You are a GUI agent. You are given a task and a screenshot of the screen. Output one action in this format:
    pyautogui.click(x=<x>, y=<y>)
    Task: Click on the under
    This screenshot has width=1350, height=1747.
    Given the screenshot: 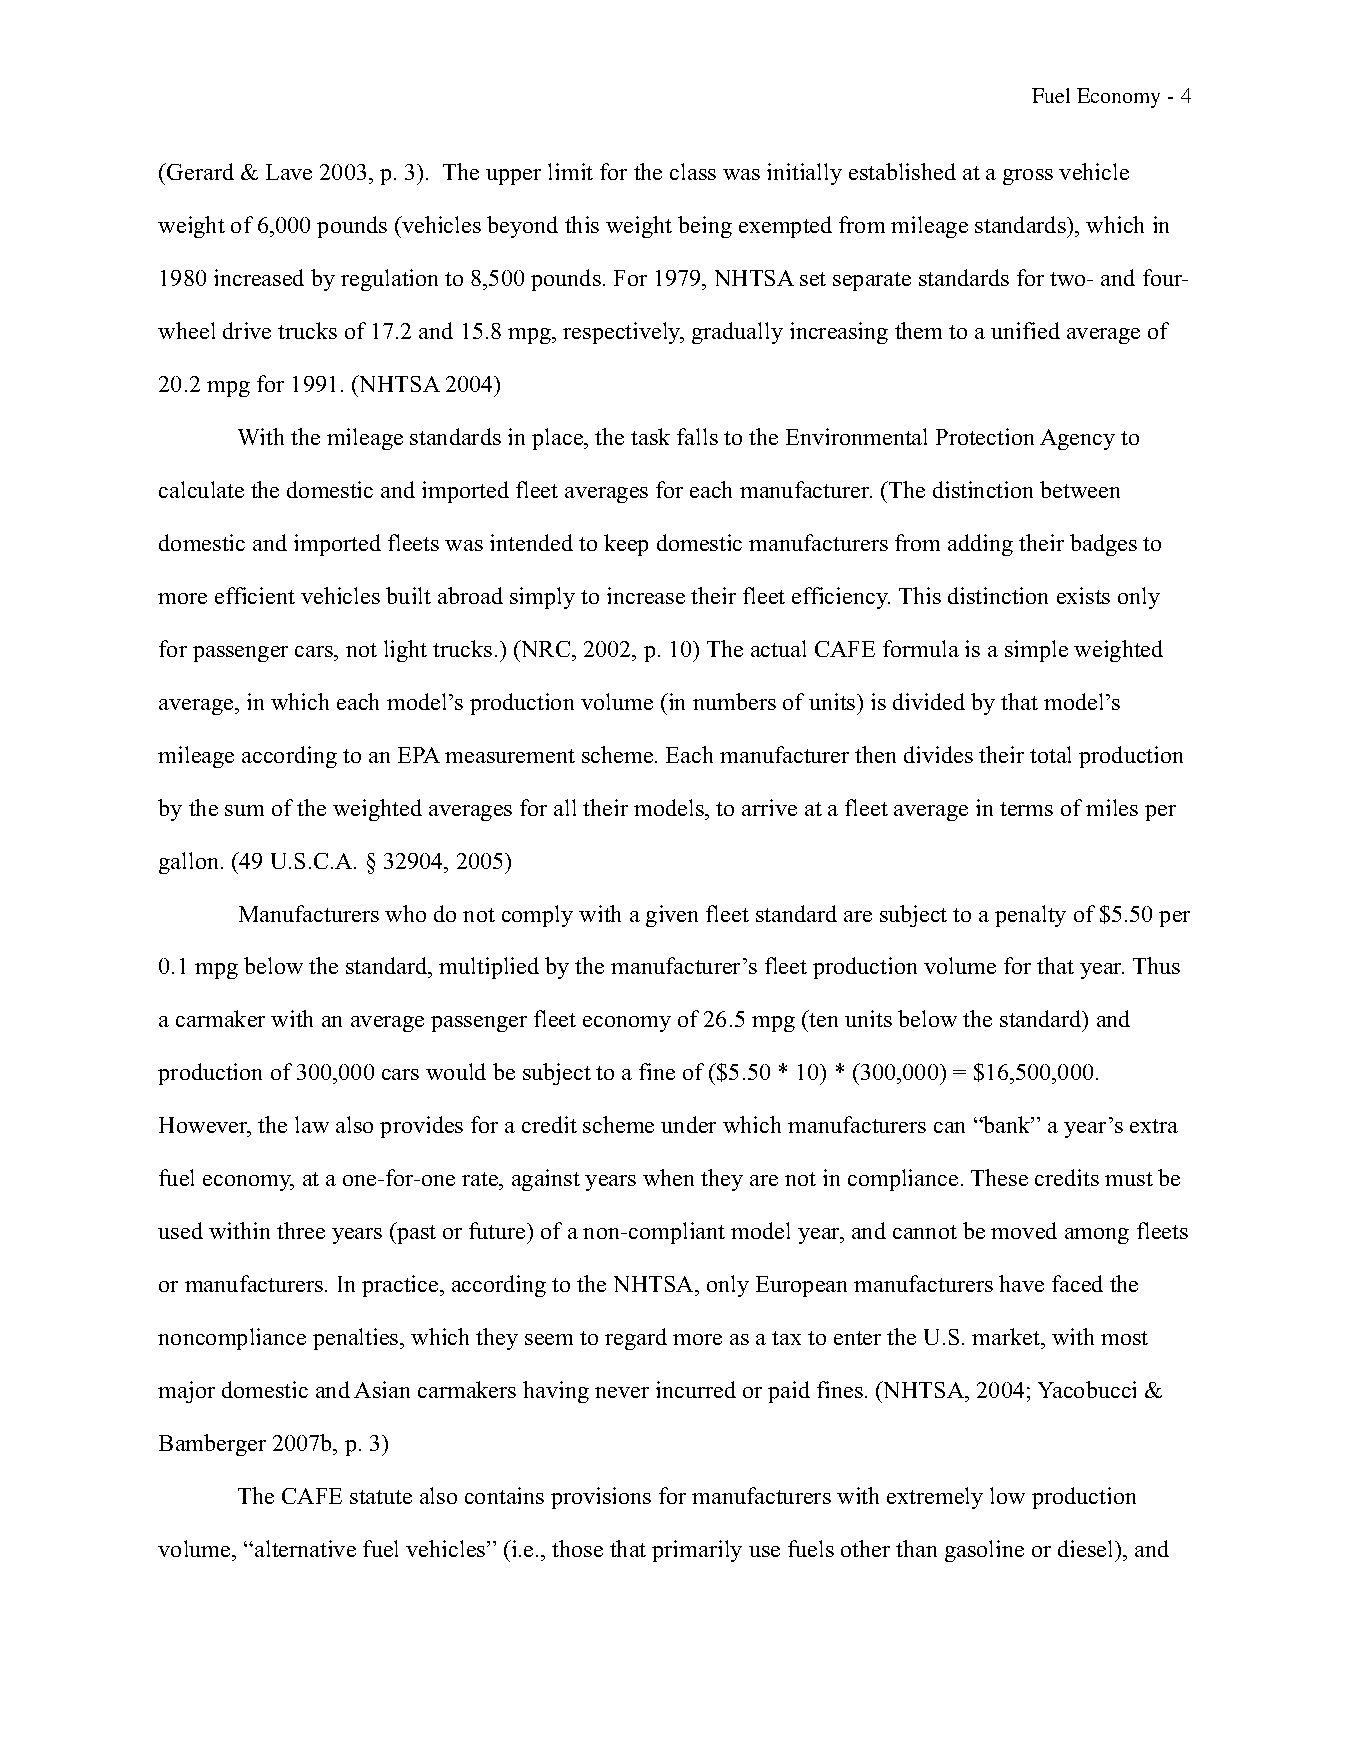 What is the action you would take?
    pyautogui.click(x=688, y=1124)
